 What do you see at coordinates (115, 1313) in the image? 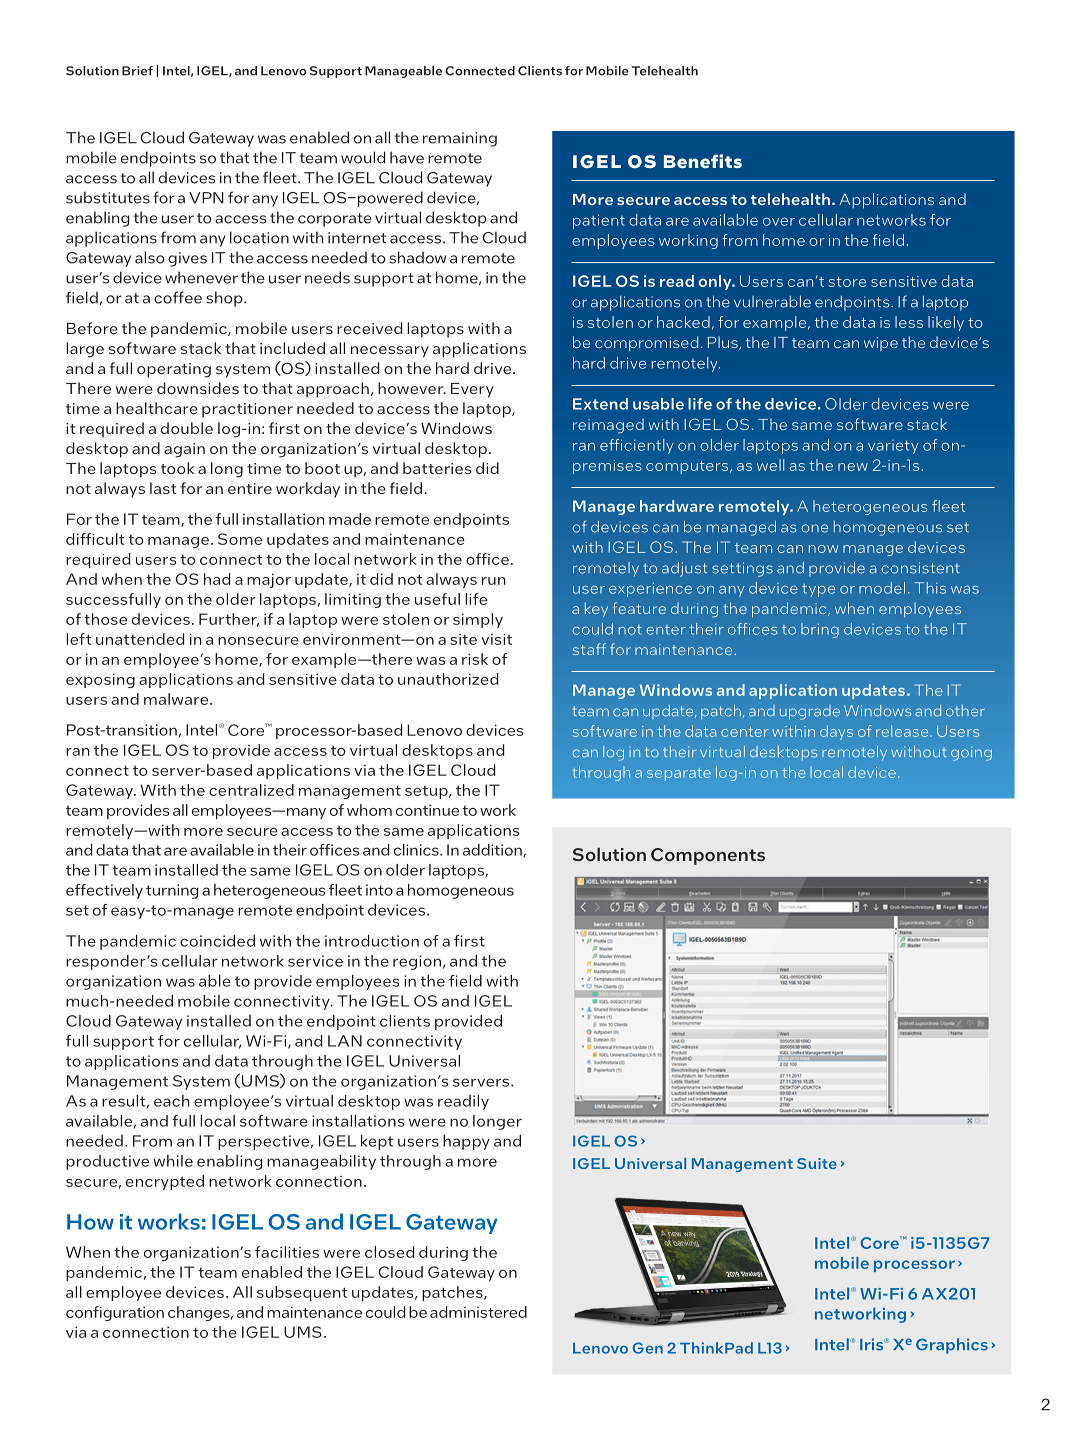
I see `configuration` at bounding box center [115, 1313].
